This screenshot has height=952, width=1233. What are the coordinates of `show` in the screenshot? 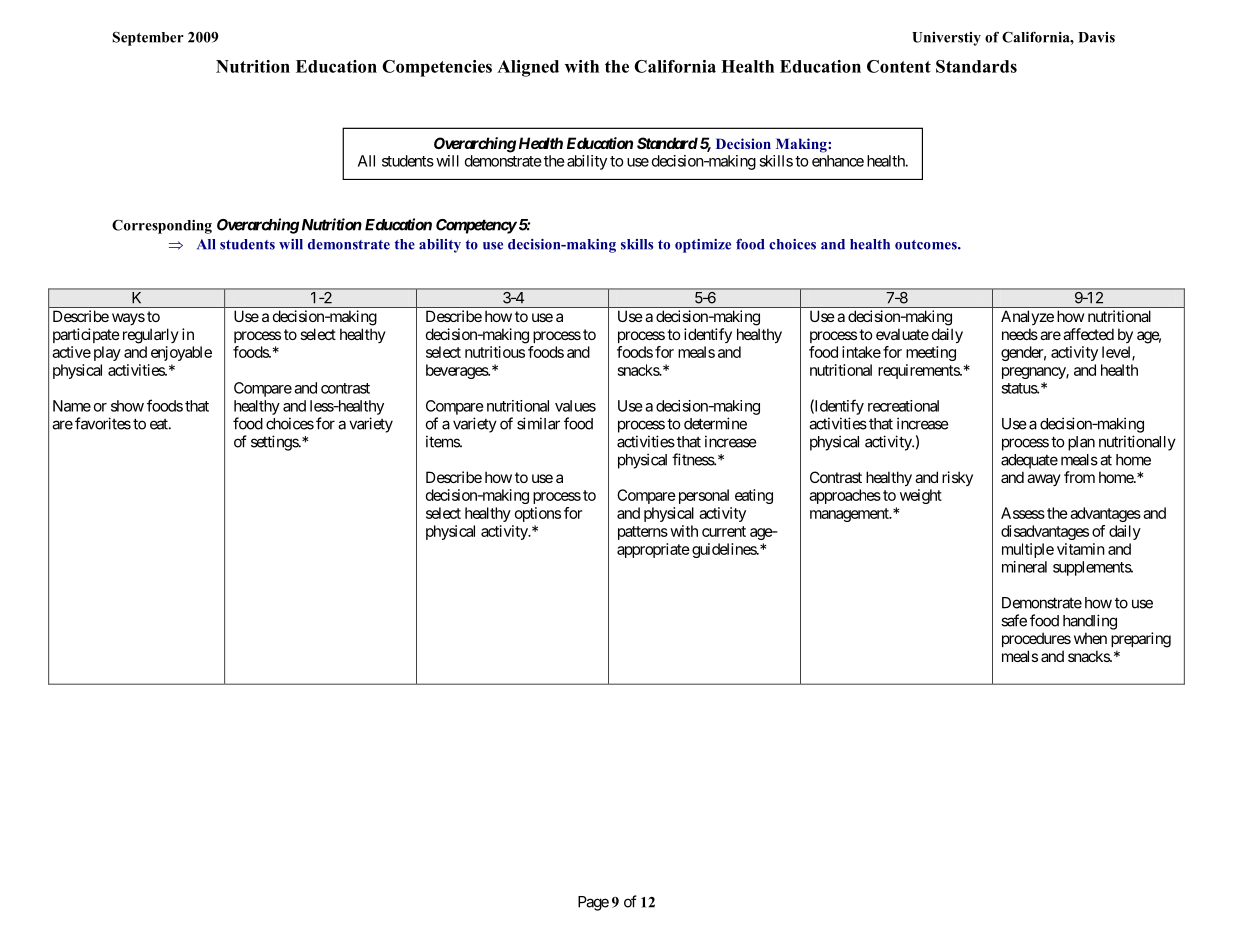 It's located at (127, 406).
